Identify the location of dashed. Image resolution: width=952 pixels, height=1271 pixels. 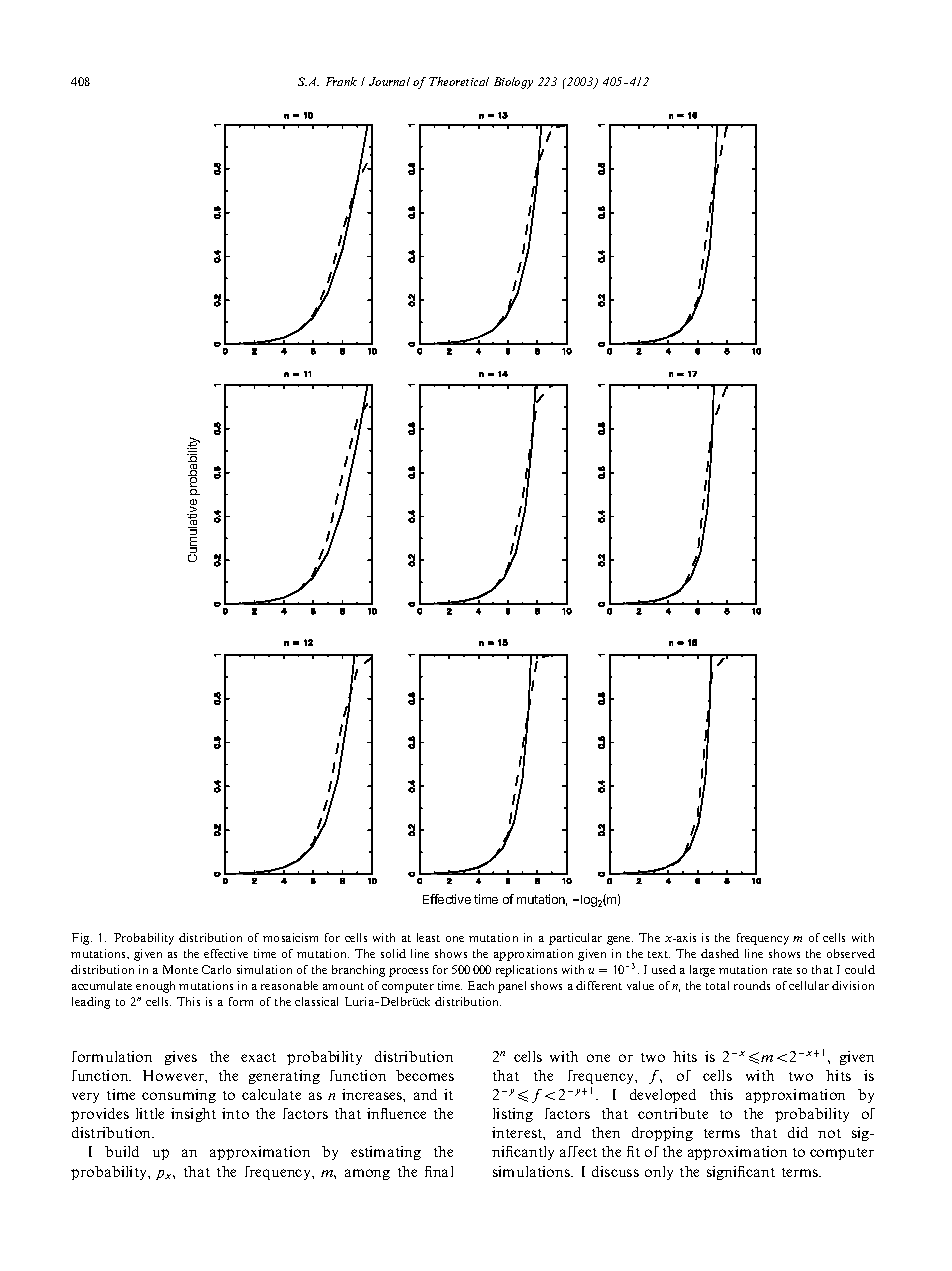
(720, 953).
